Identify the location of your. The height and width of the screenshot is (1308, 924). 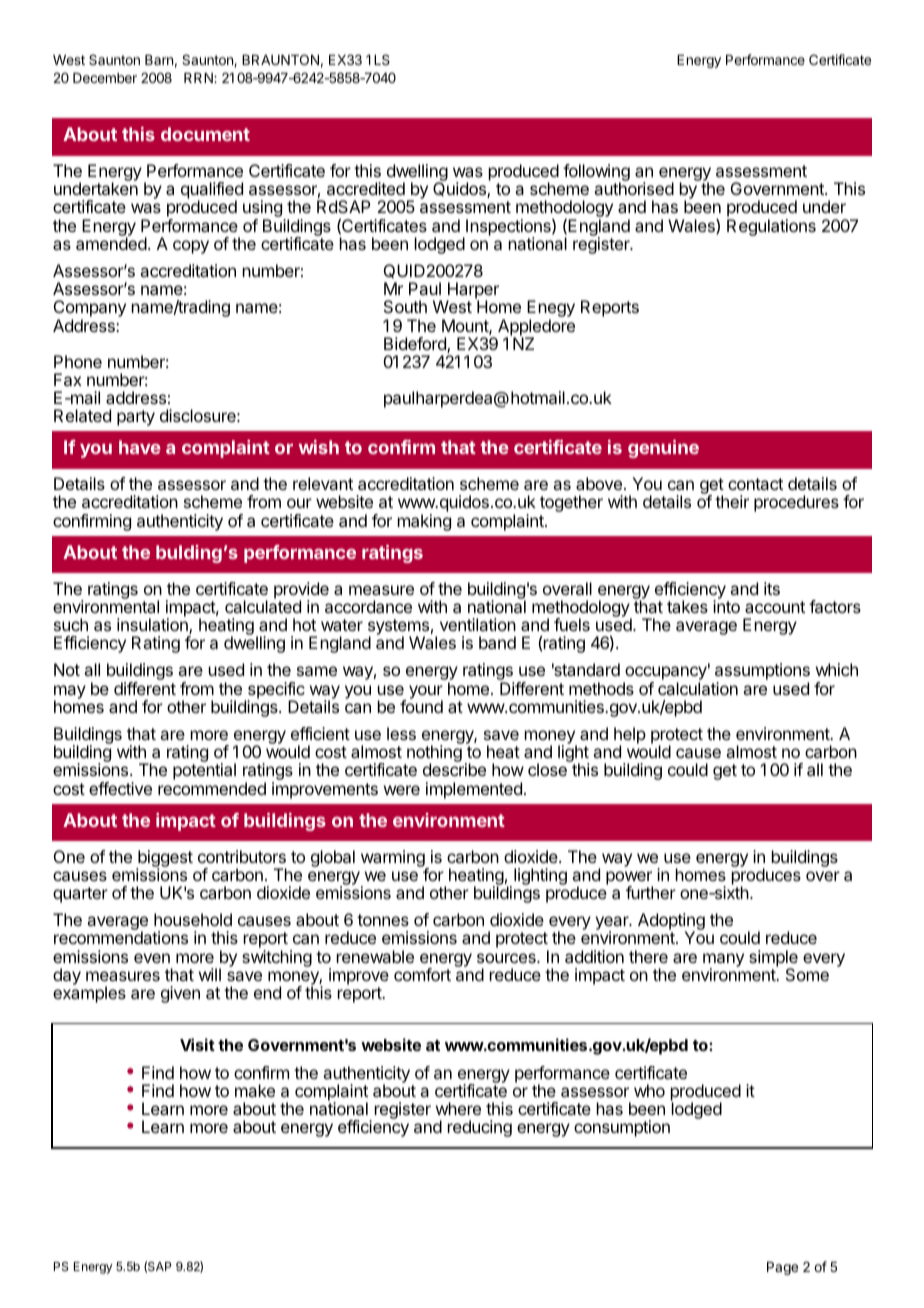
(426, 693).
